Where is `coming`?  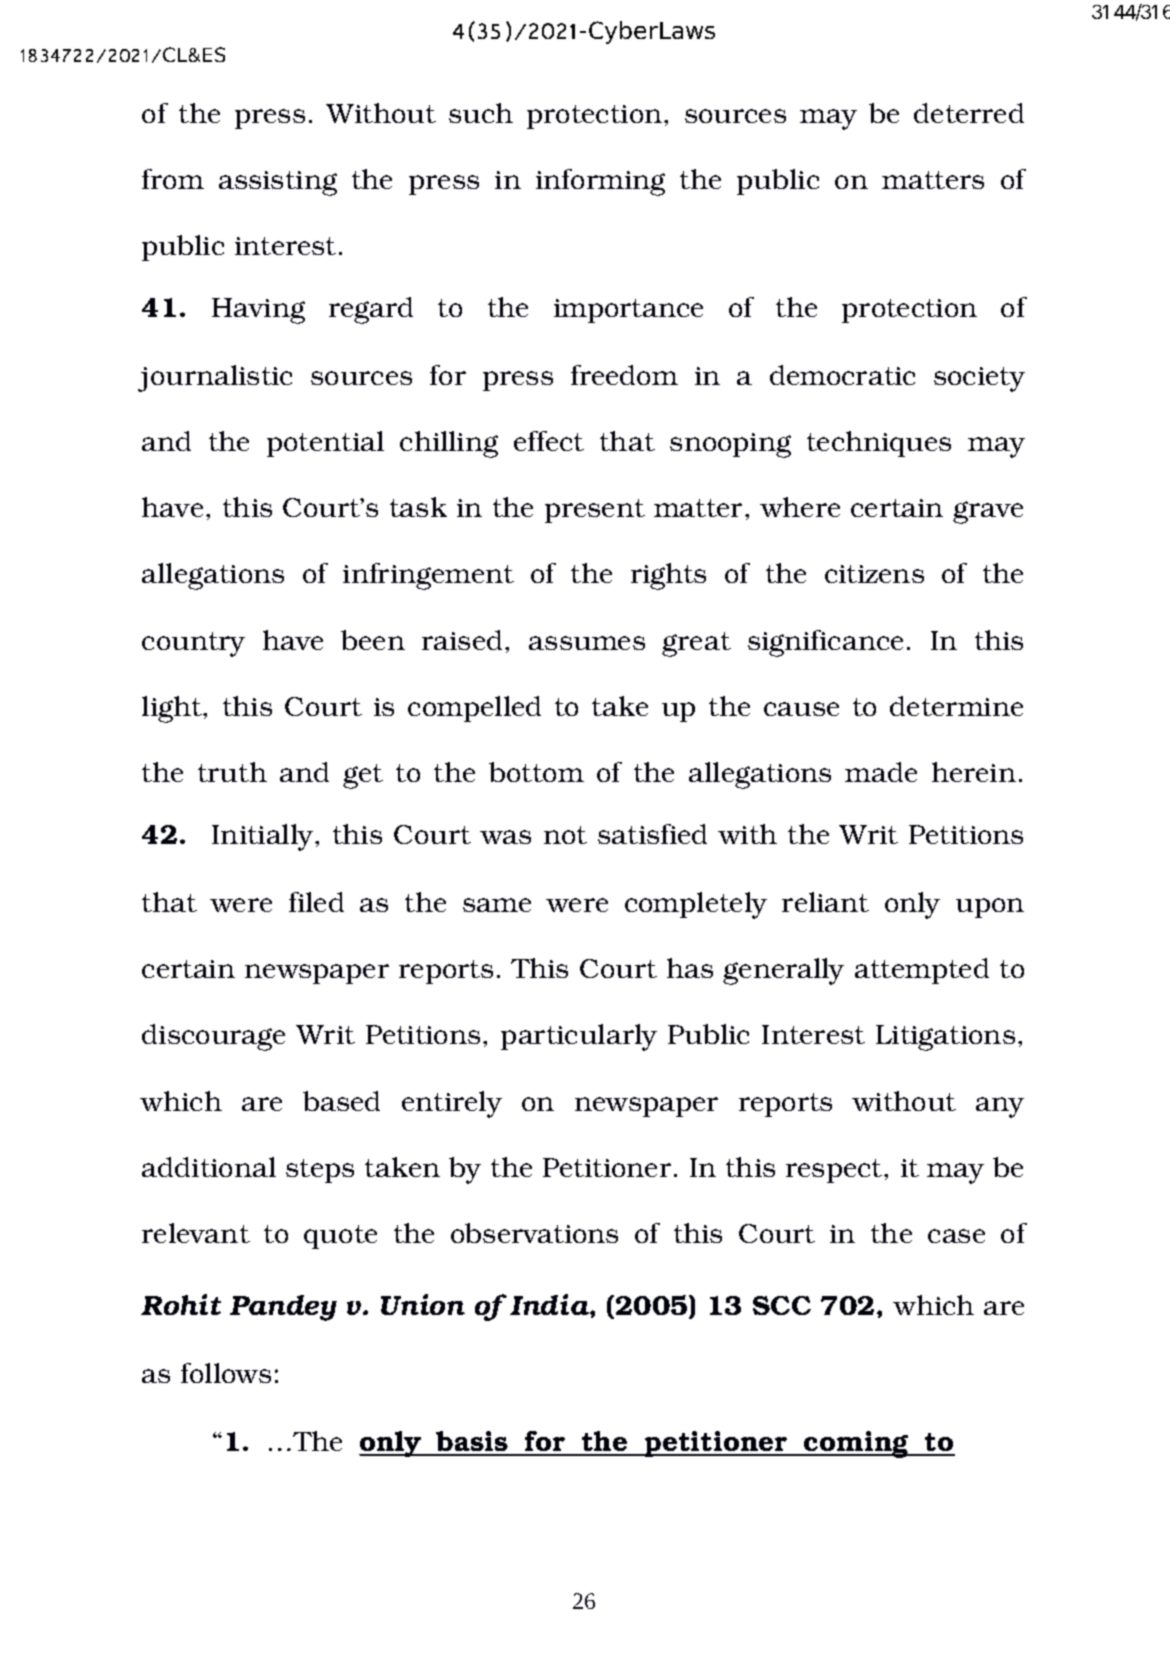
coming is located at coordinates (856, 1444).
